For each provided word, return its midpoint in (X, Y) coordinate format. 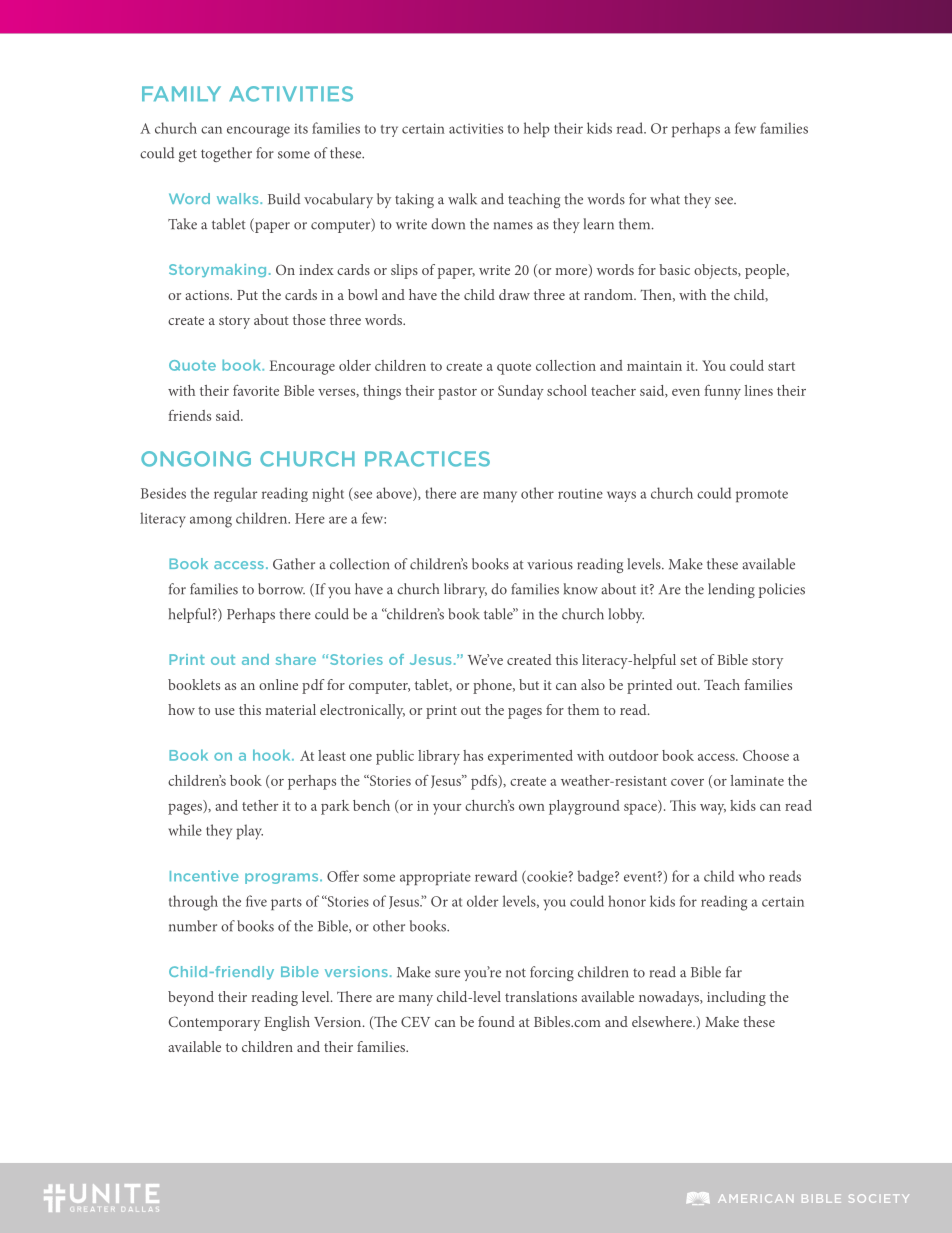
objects (717, 271)
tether (260, 805)
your (447, 809)
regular (235, 494)
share (296, 659)
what (665, 199)
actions (208, 295)
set (688, 660)
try (389, 131)
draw (514, 294)
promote (762, 496)
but (529, 684)
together (226, 154)
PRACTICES (427, 459)
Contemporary (214, 1023)
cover (687, 782)
